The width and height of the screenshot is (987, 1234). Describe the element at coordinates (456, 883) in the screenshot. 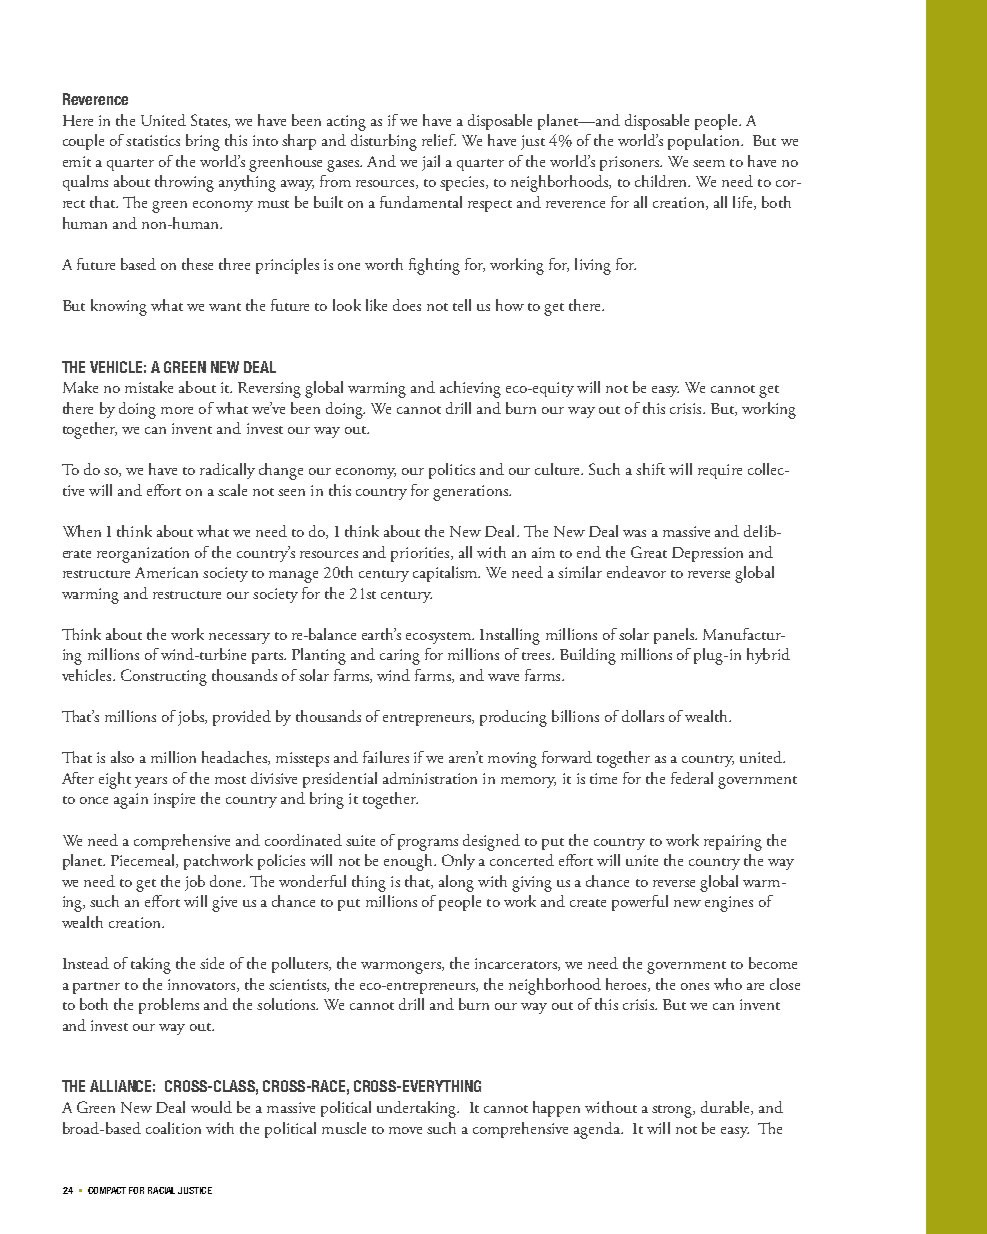

I see `along` at that location.
